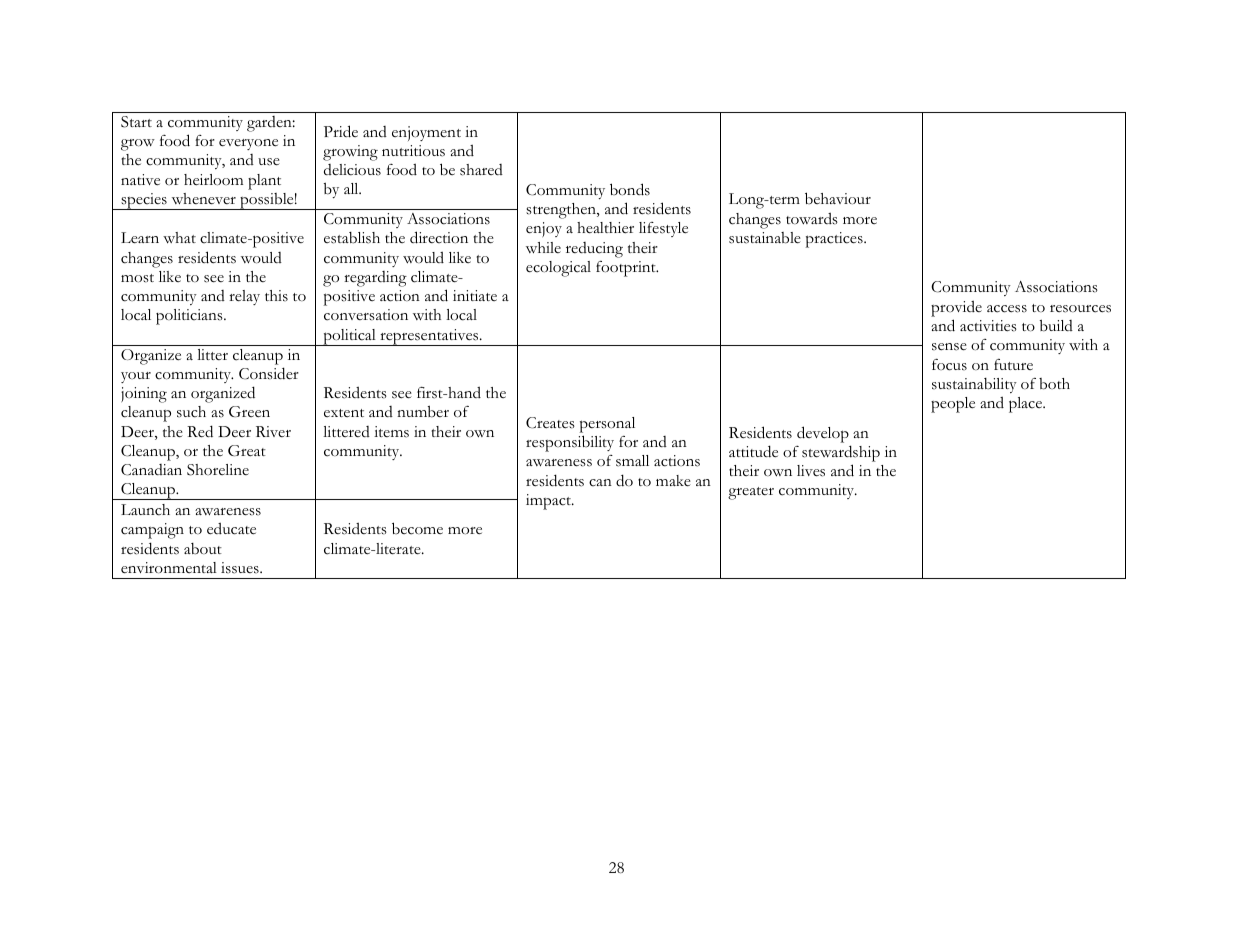 The height and width of the page is (952, 1233). What do you see at coordinates (276, 296) in the page?
I see `this` at bounding box center [276, 296].
